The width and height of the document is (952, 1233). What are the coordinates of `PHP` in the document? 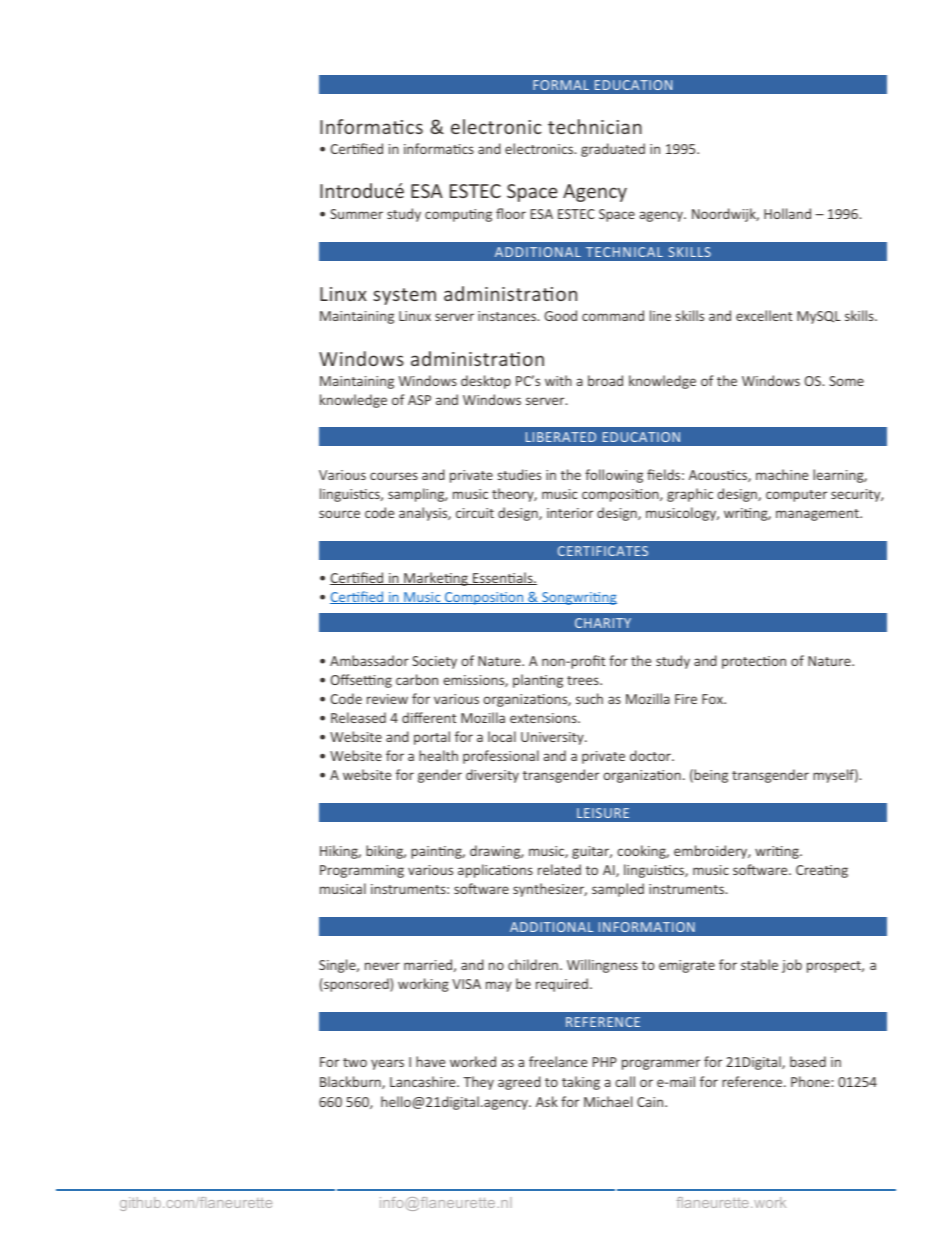 It's located at (605, 1062).
